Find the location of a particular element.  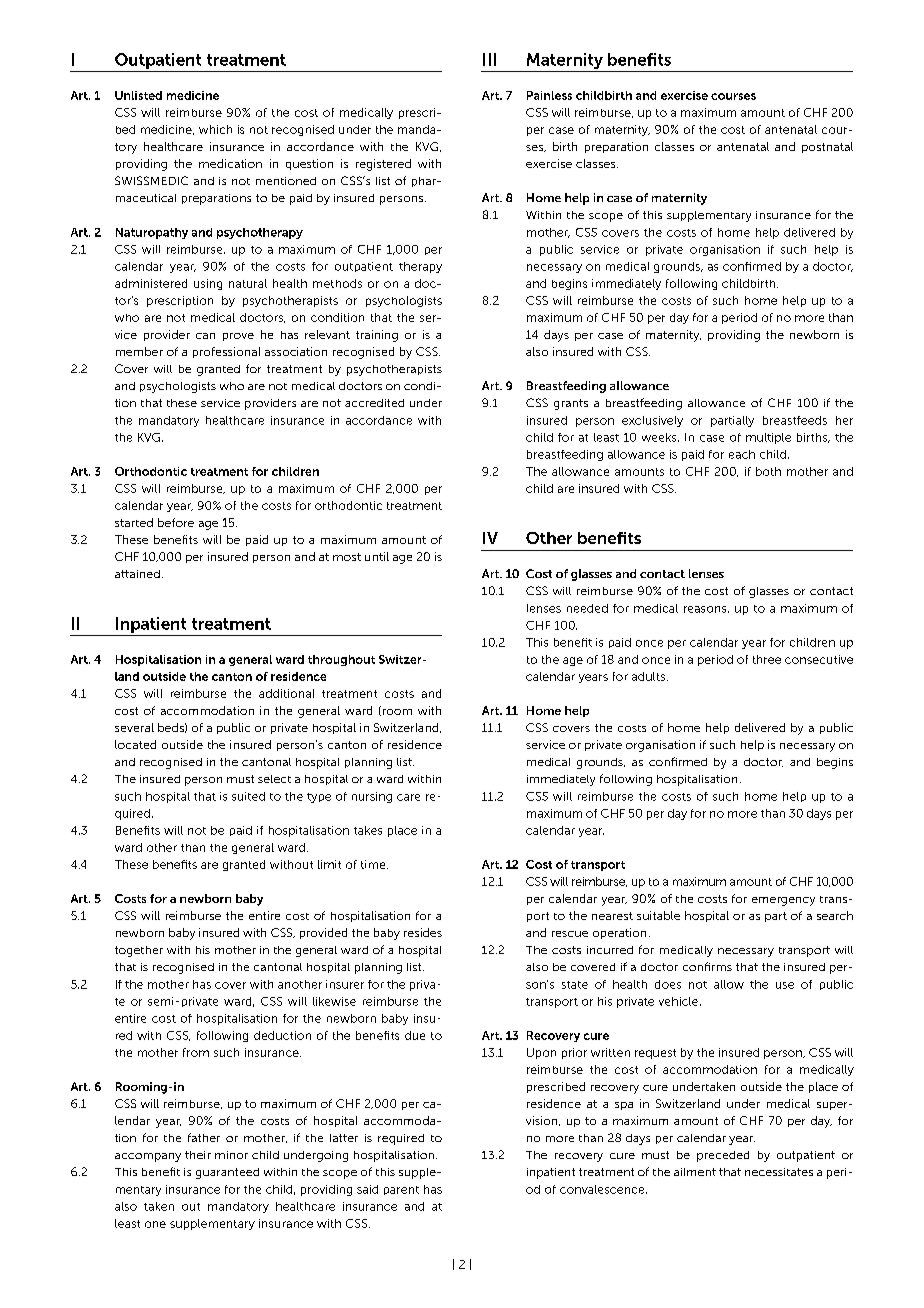

which is located at coordinates (215, 129).
